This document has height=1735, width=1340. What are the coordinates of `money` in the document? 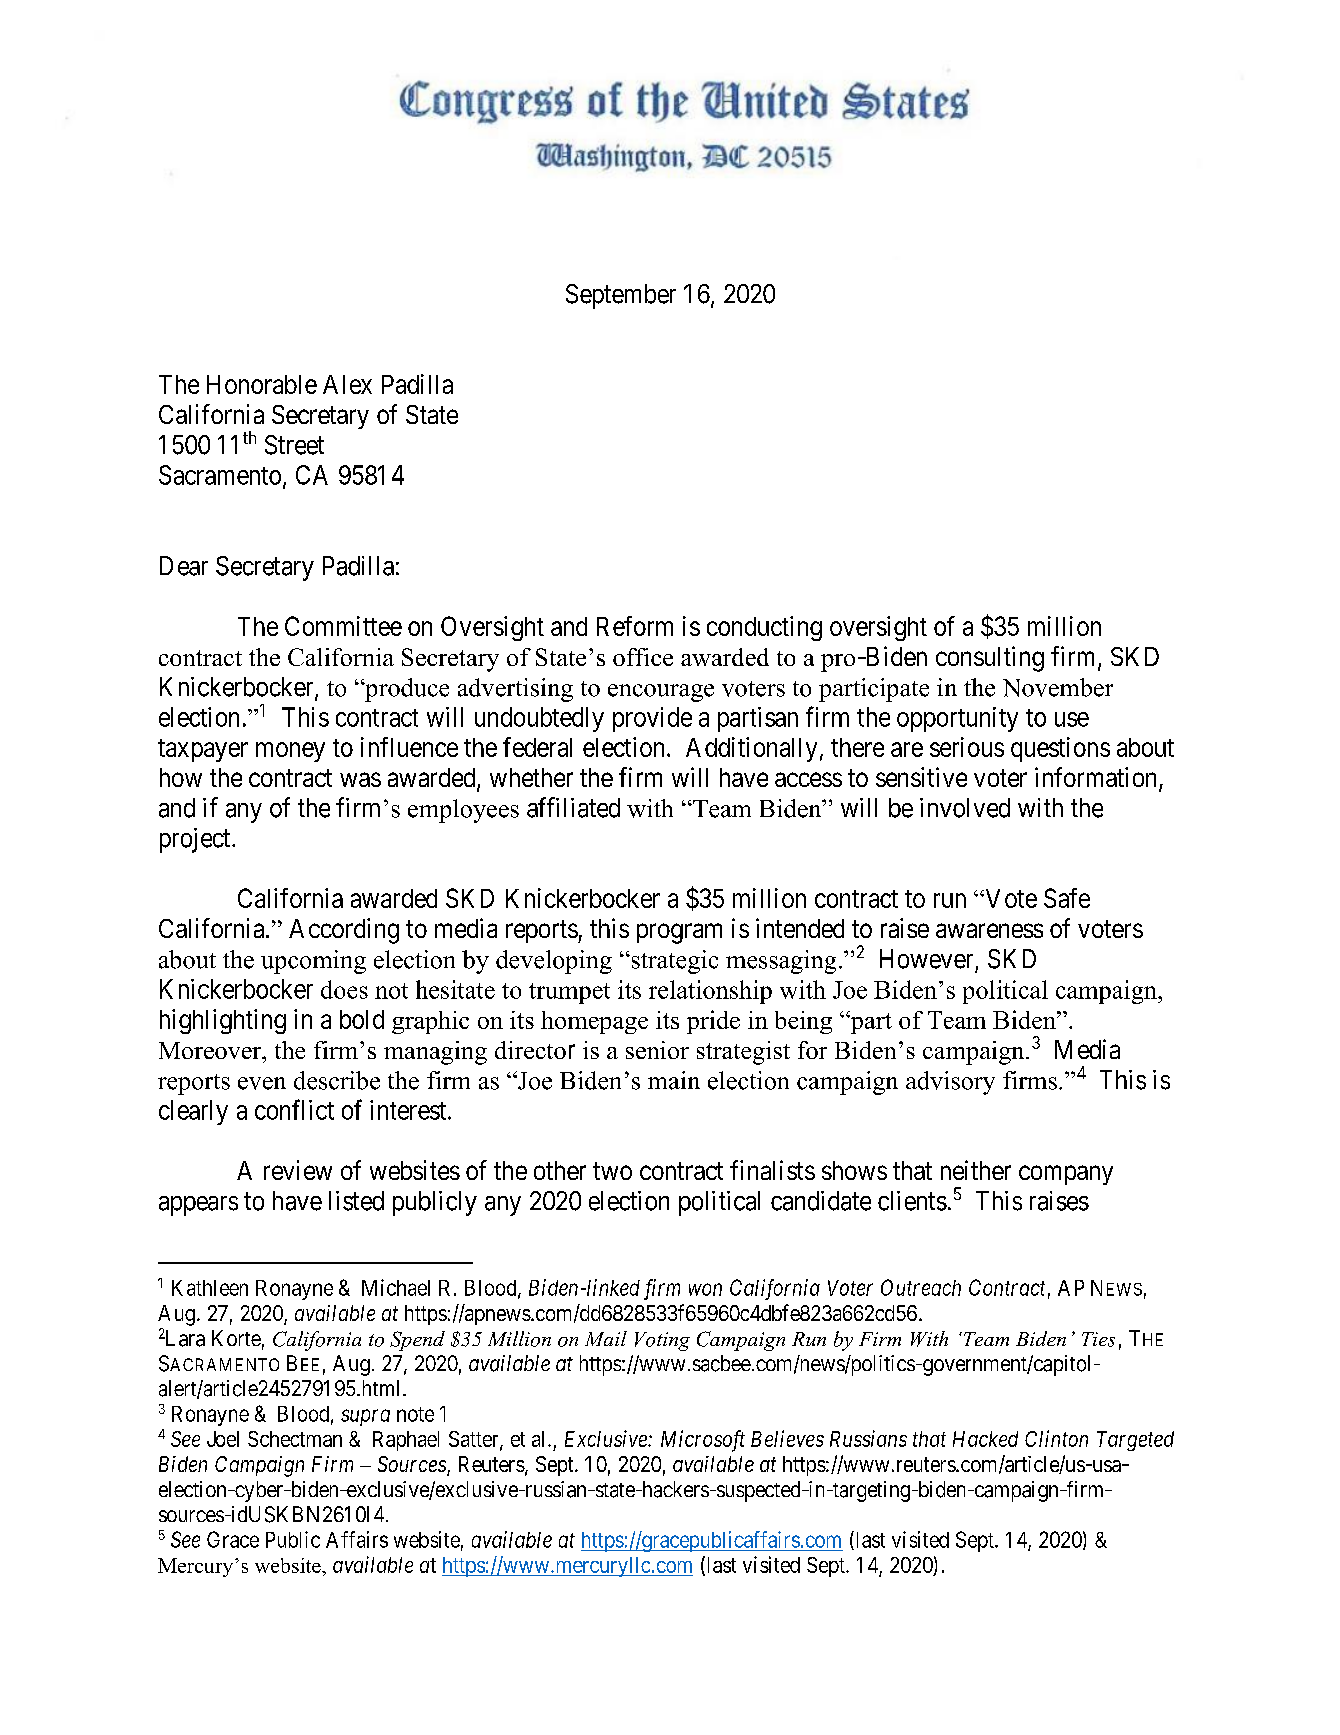 It's located at (290, 752).
